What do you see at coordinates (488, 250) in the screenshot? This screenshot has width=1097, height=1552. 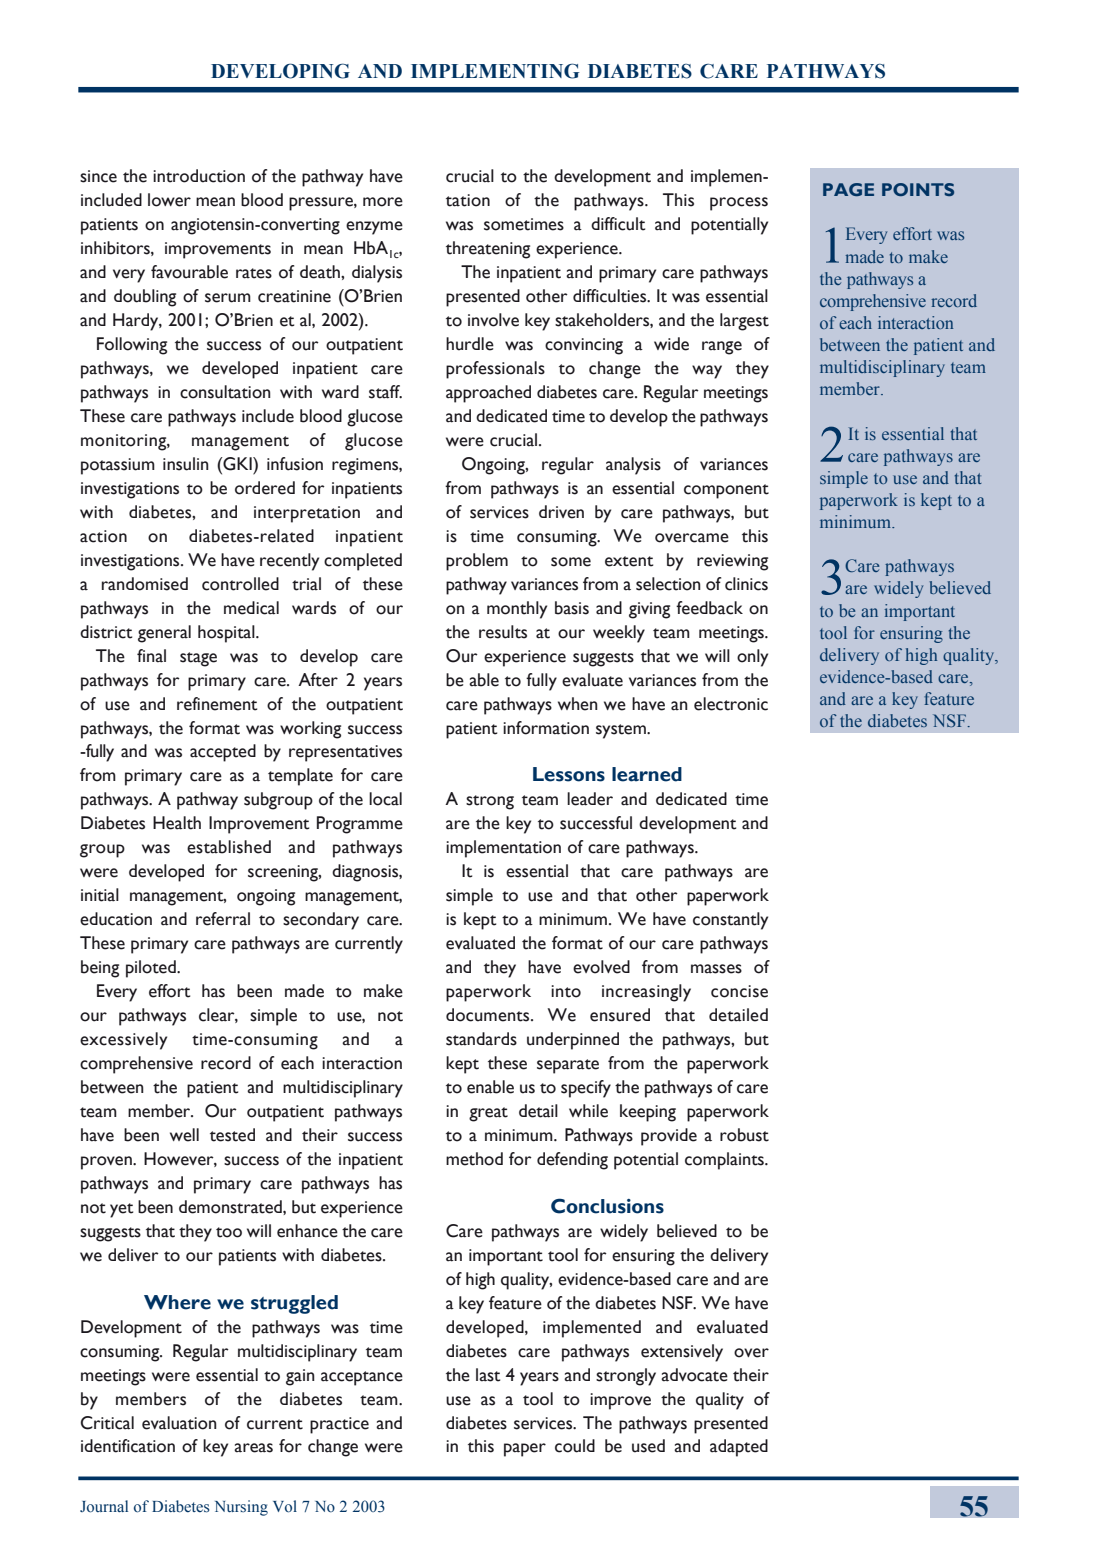 I see `threatening` at bounding box center [488, 250].
